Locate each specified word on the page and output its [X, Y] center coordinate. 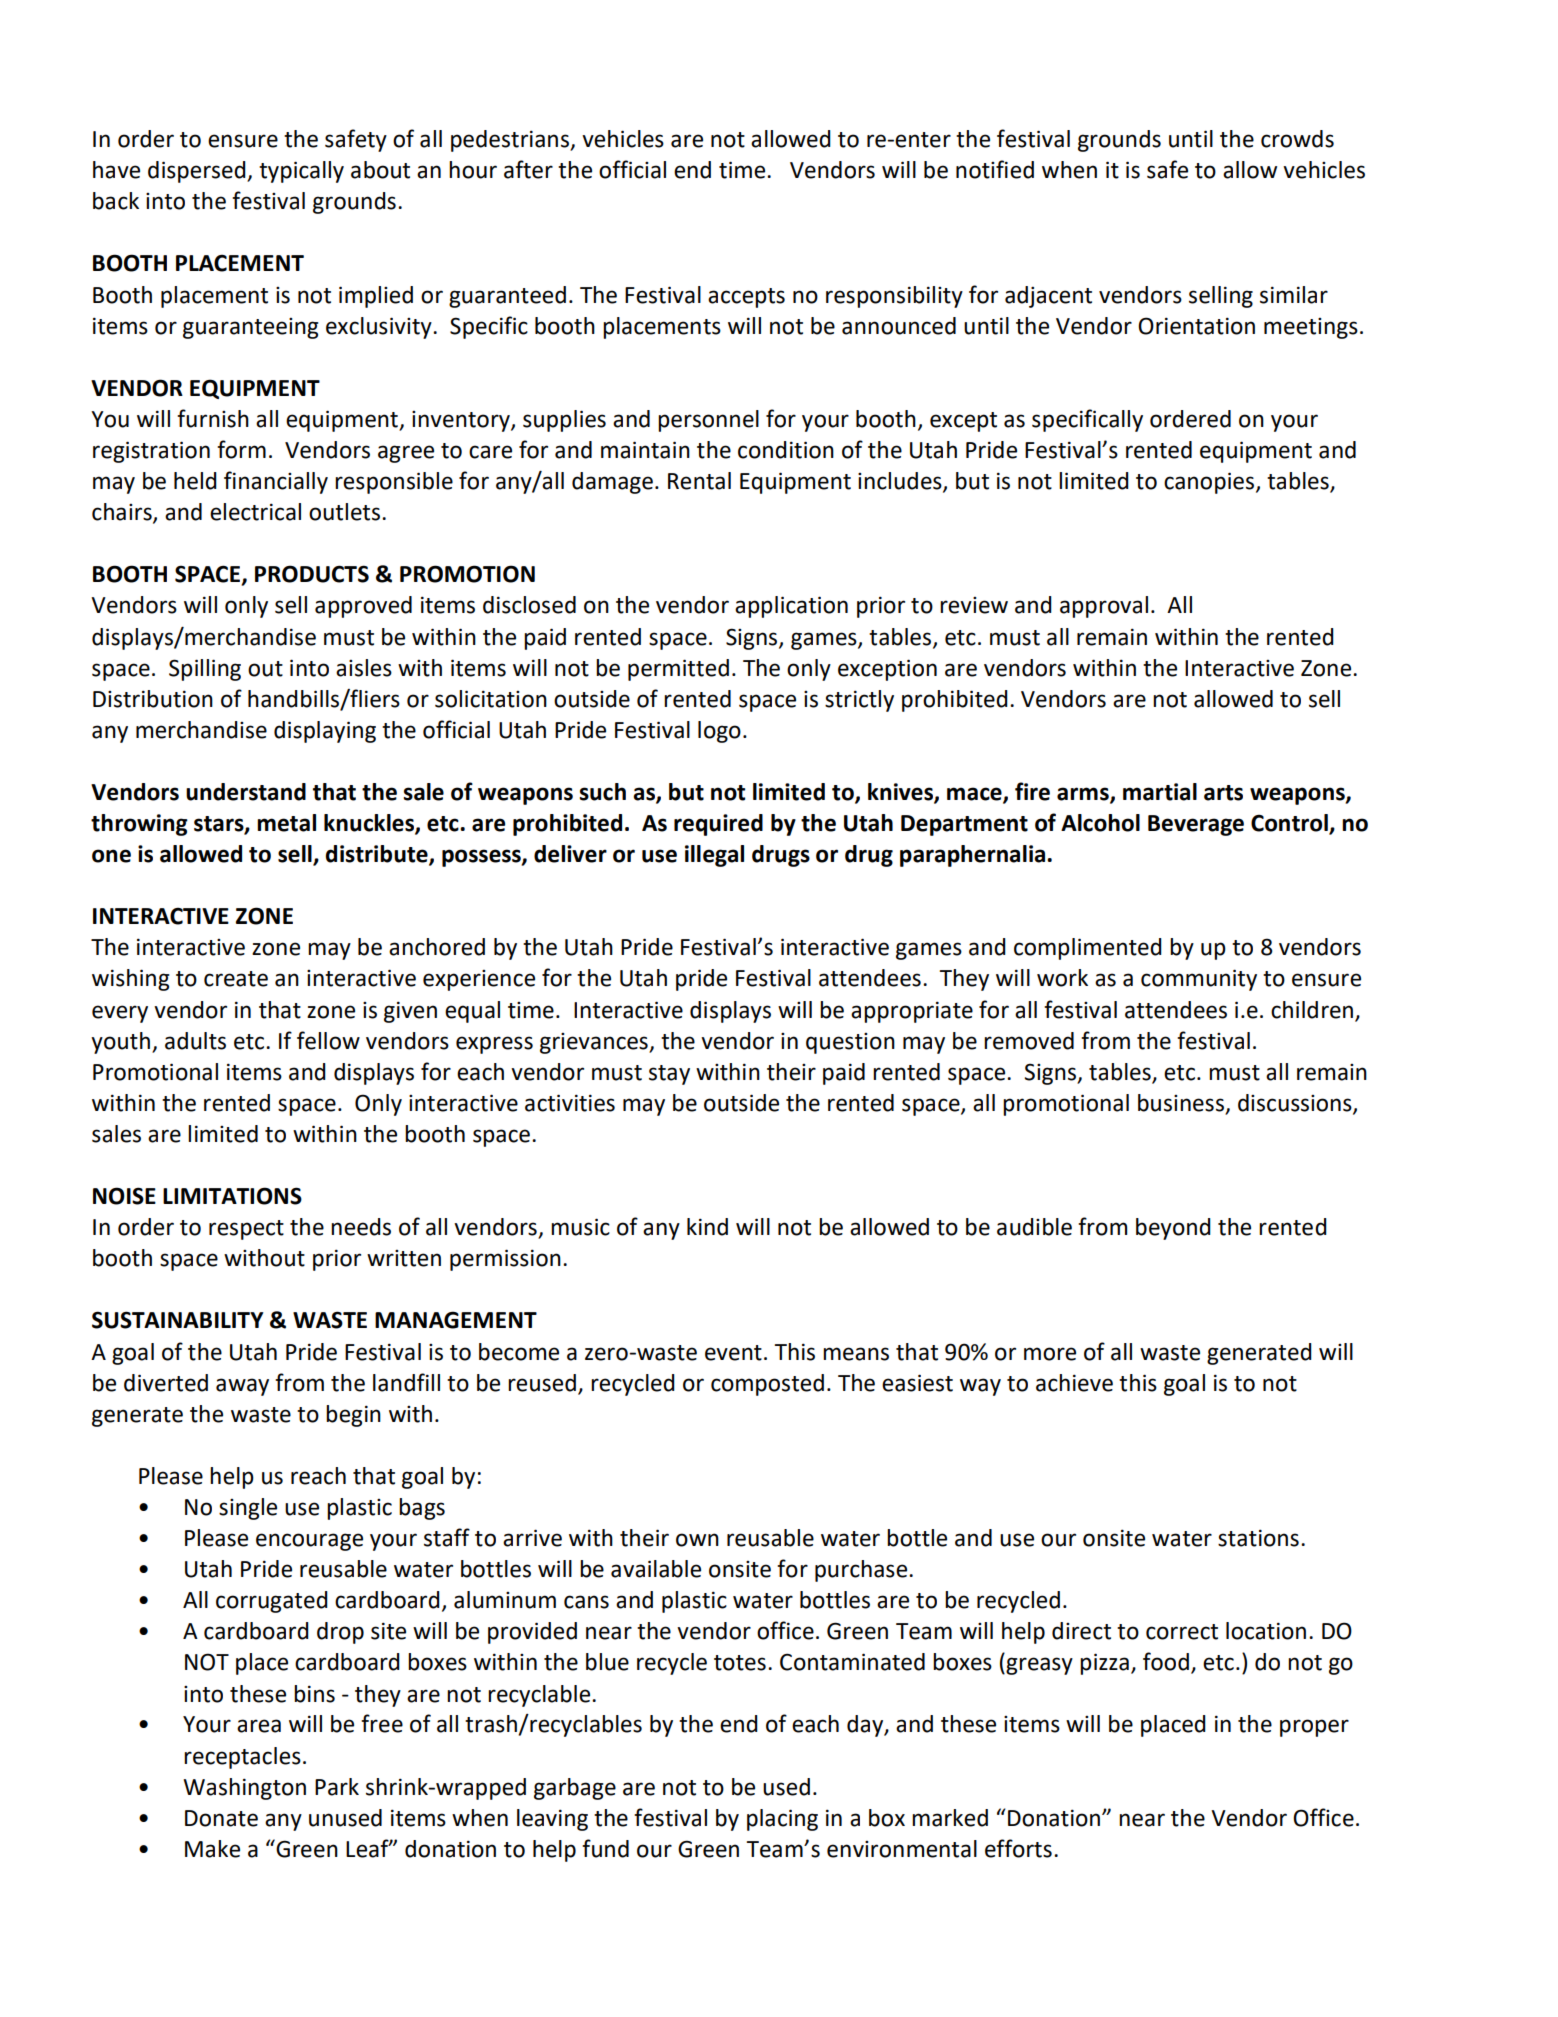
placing [782, 1820]
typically [301, 172]
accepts [746, 298]
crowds [1297, 139]
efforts [1018, 1848]
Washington [244, 1789]
